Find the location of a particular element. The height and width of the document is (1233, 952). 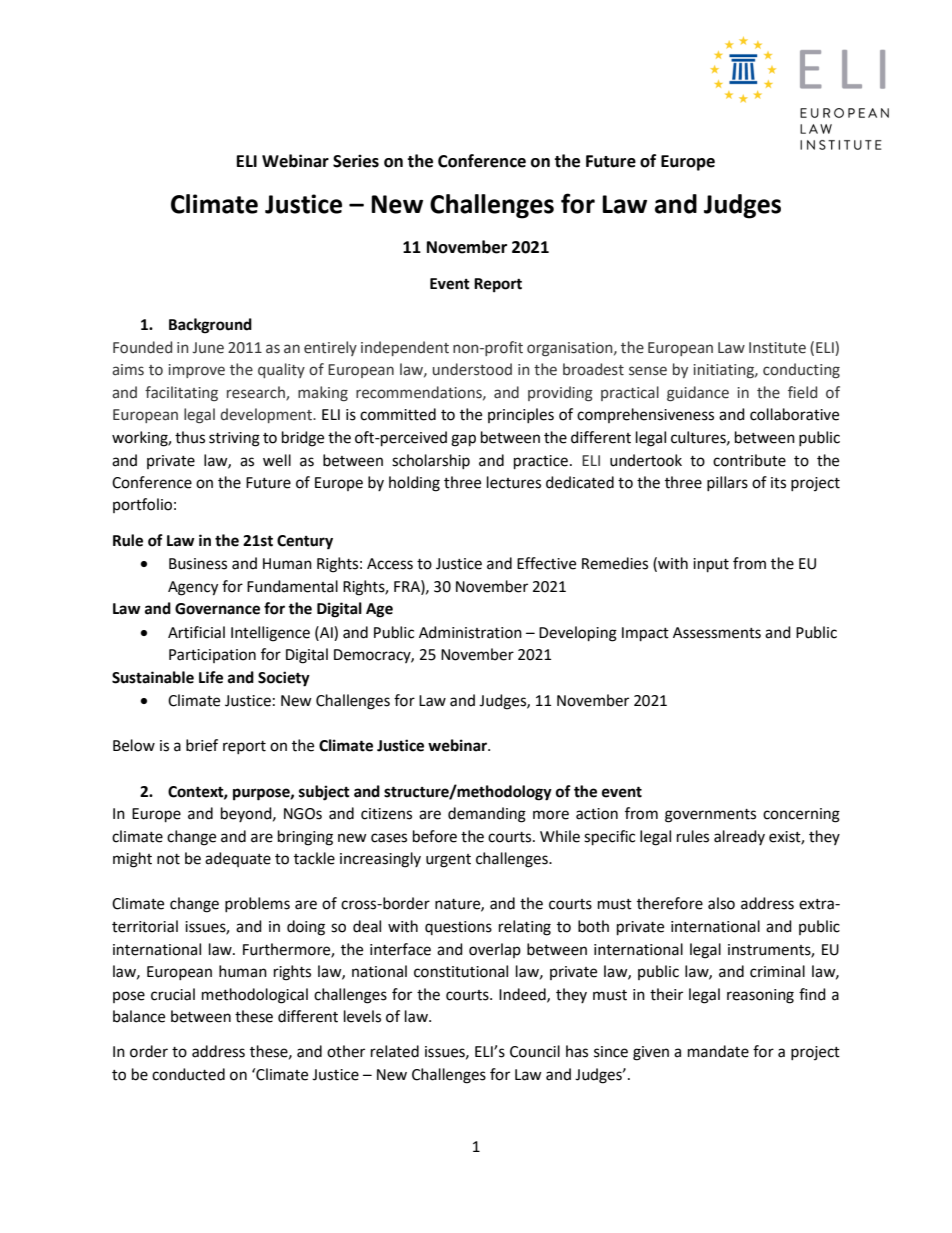

Series is located at coordinates (356, 161).
